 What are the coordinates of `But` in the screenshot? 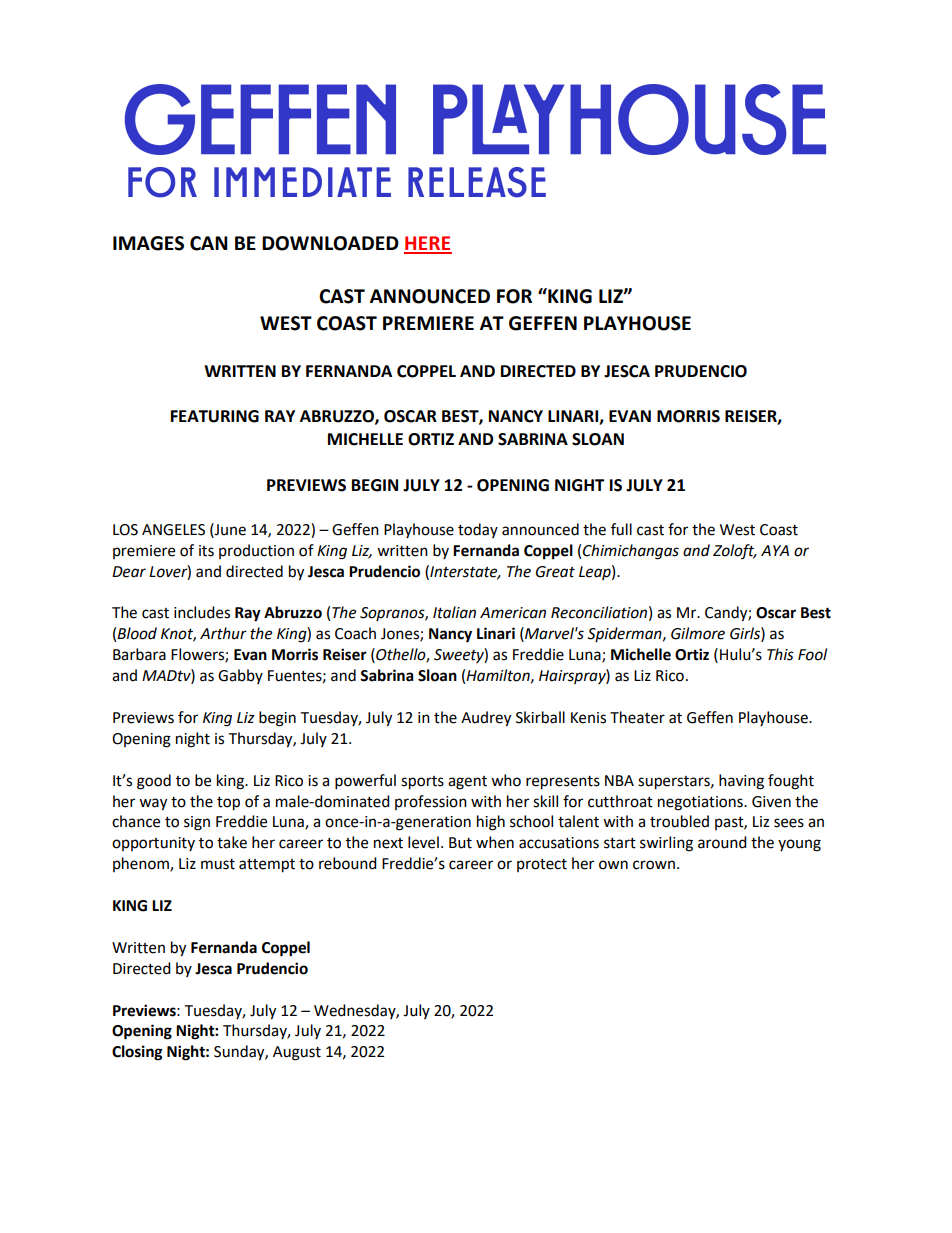 It's located at (460, 843).
